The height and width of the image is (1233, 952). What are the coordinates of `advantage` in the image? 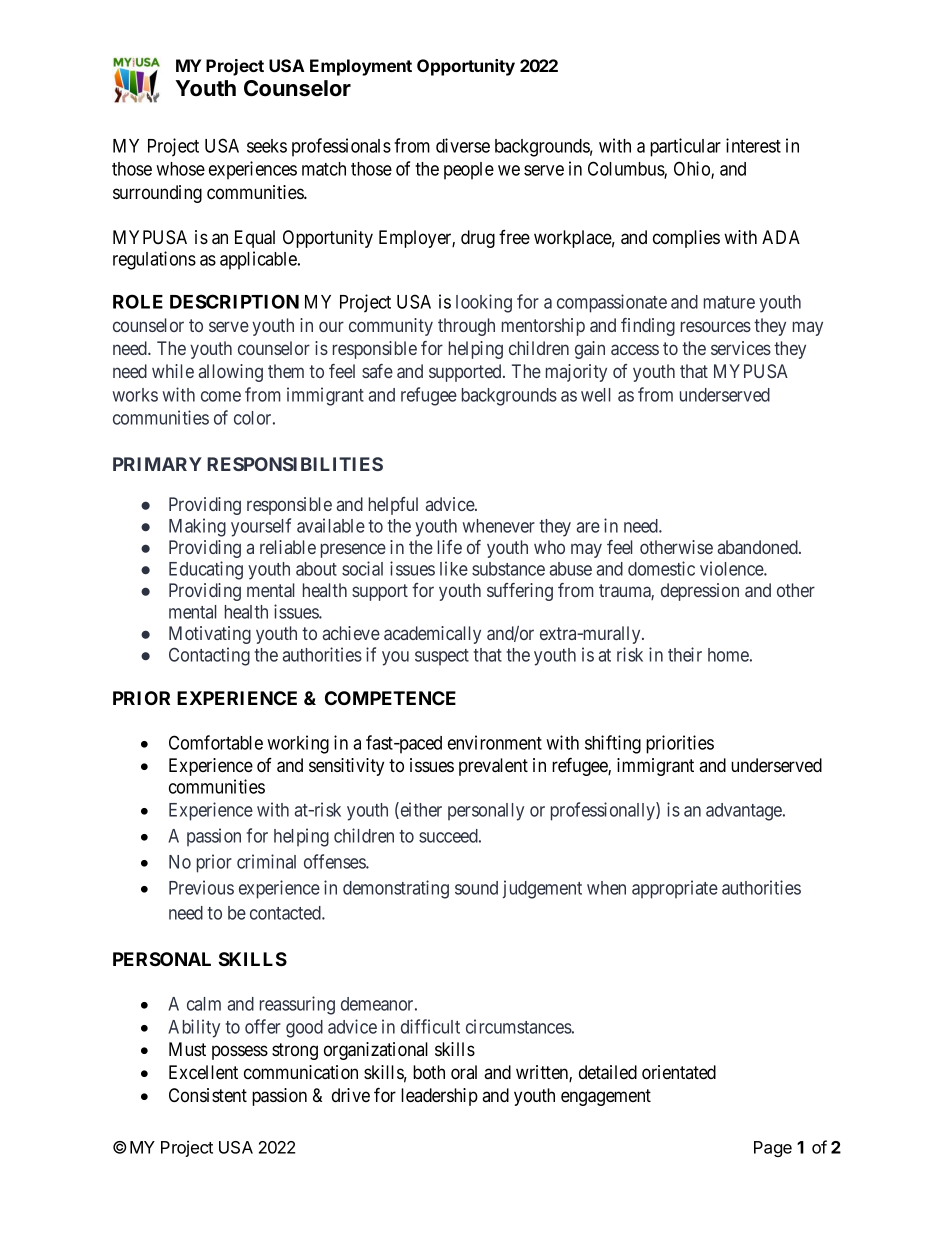 It's located at (745, 812).
